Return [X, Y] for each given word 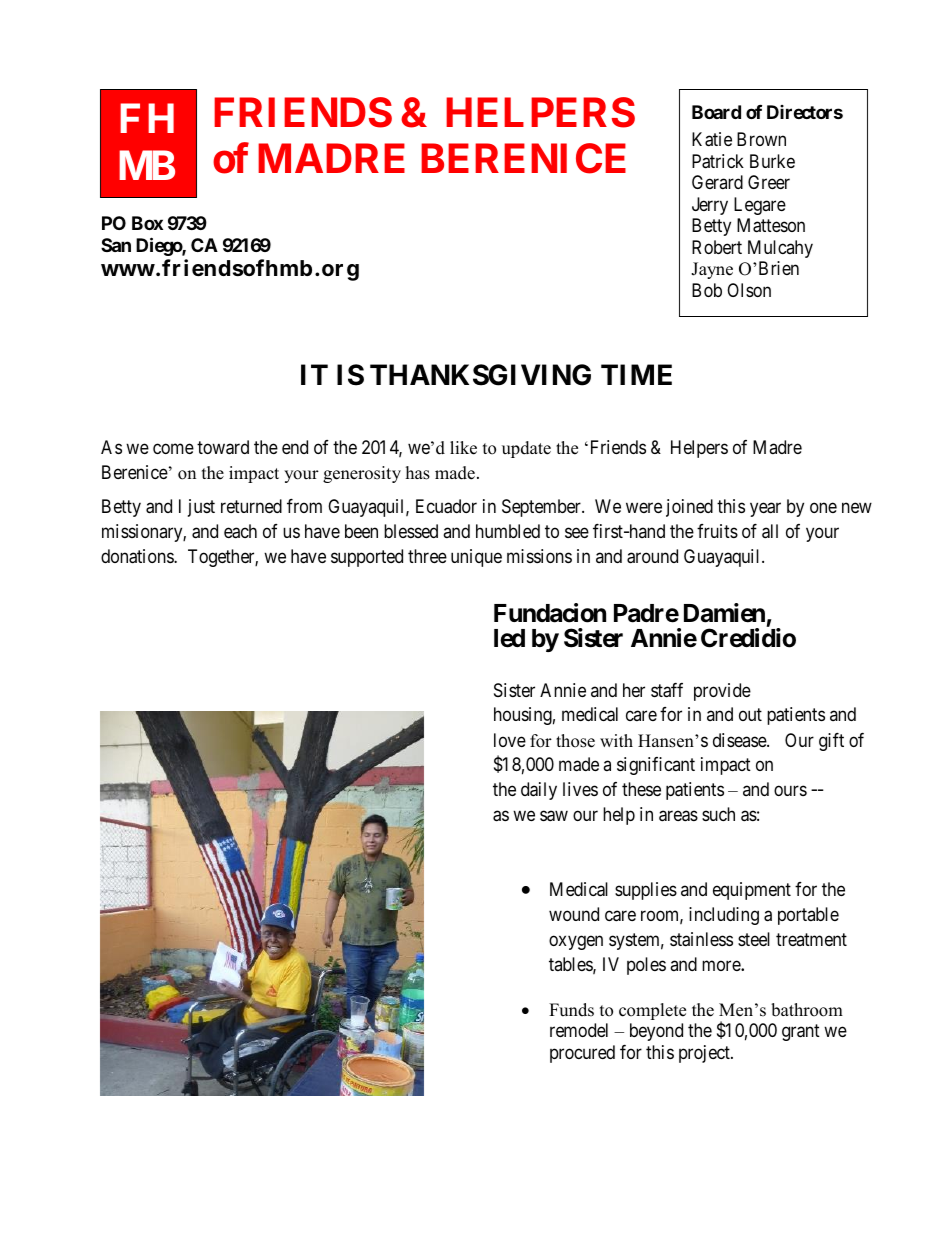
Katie [712, 139]
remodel [579, 1030]
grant [801, 1032]
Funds [571, 1010]
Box [147, 223]
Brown [761, 139]
